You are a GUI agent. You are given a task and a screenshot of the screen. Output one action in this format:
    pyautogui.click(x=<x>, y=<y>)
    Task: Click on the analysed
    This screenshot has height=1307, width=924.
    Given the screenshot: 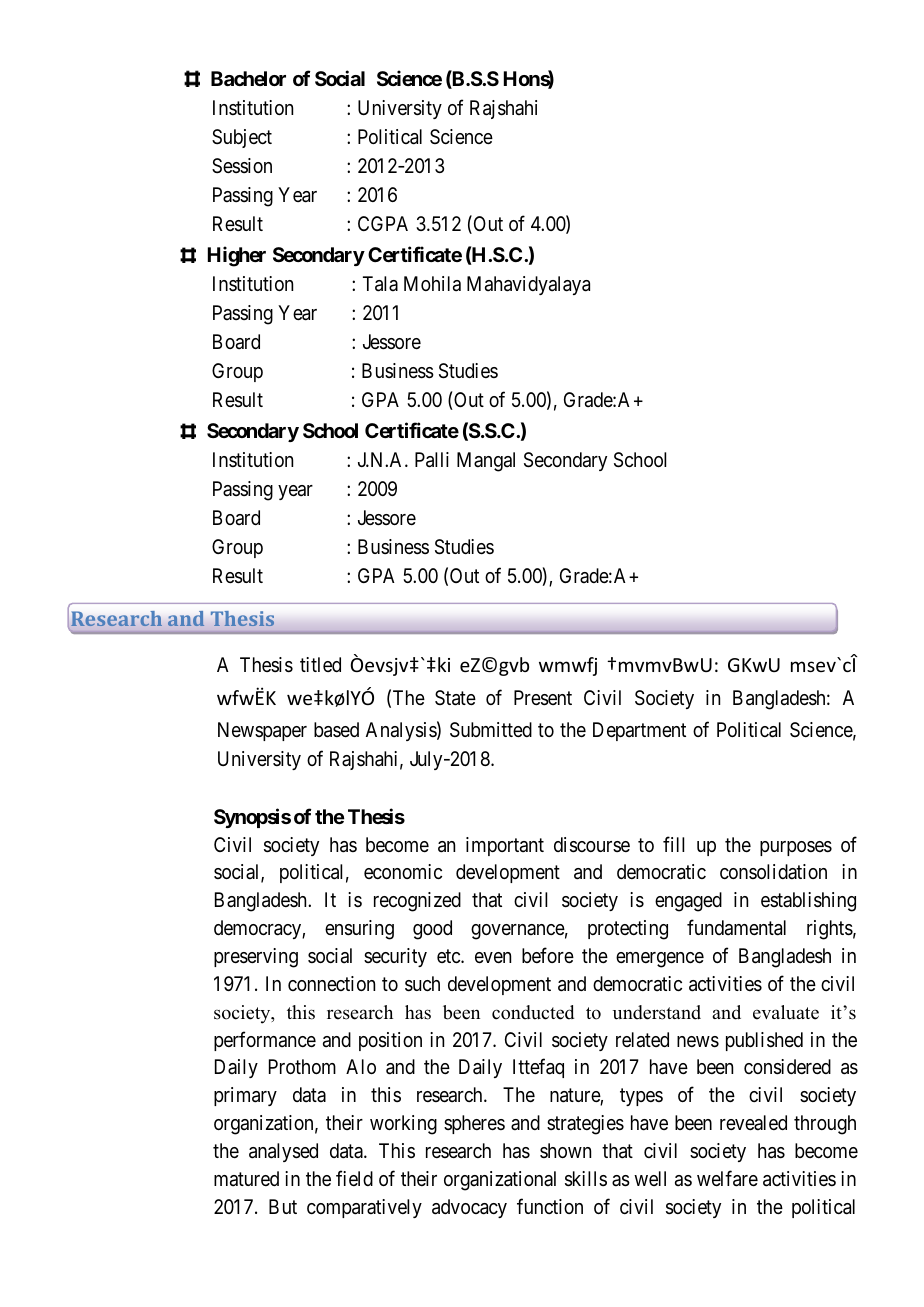 What is the action you would take?
    pyautogui.click(x=283, y=1152)
